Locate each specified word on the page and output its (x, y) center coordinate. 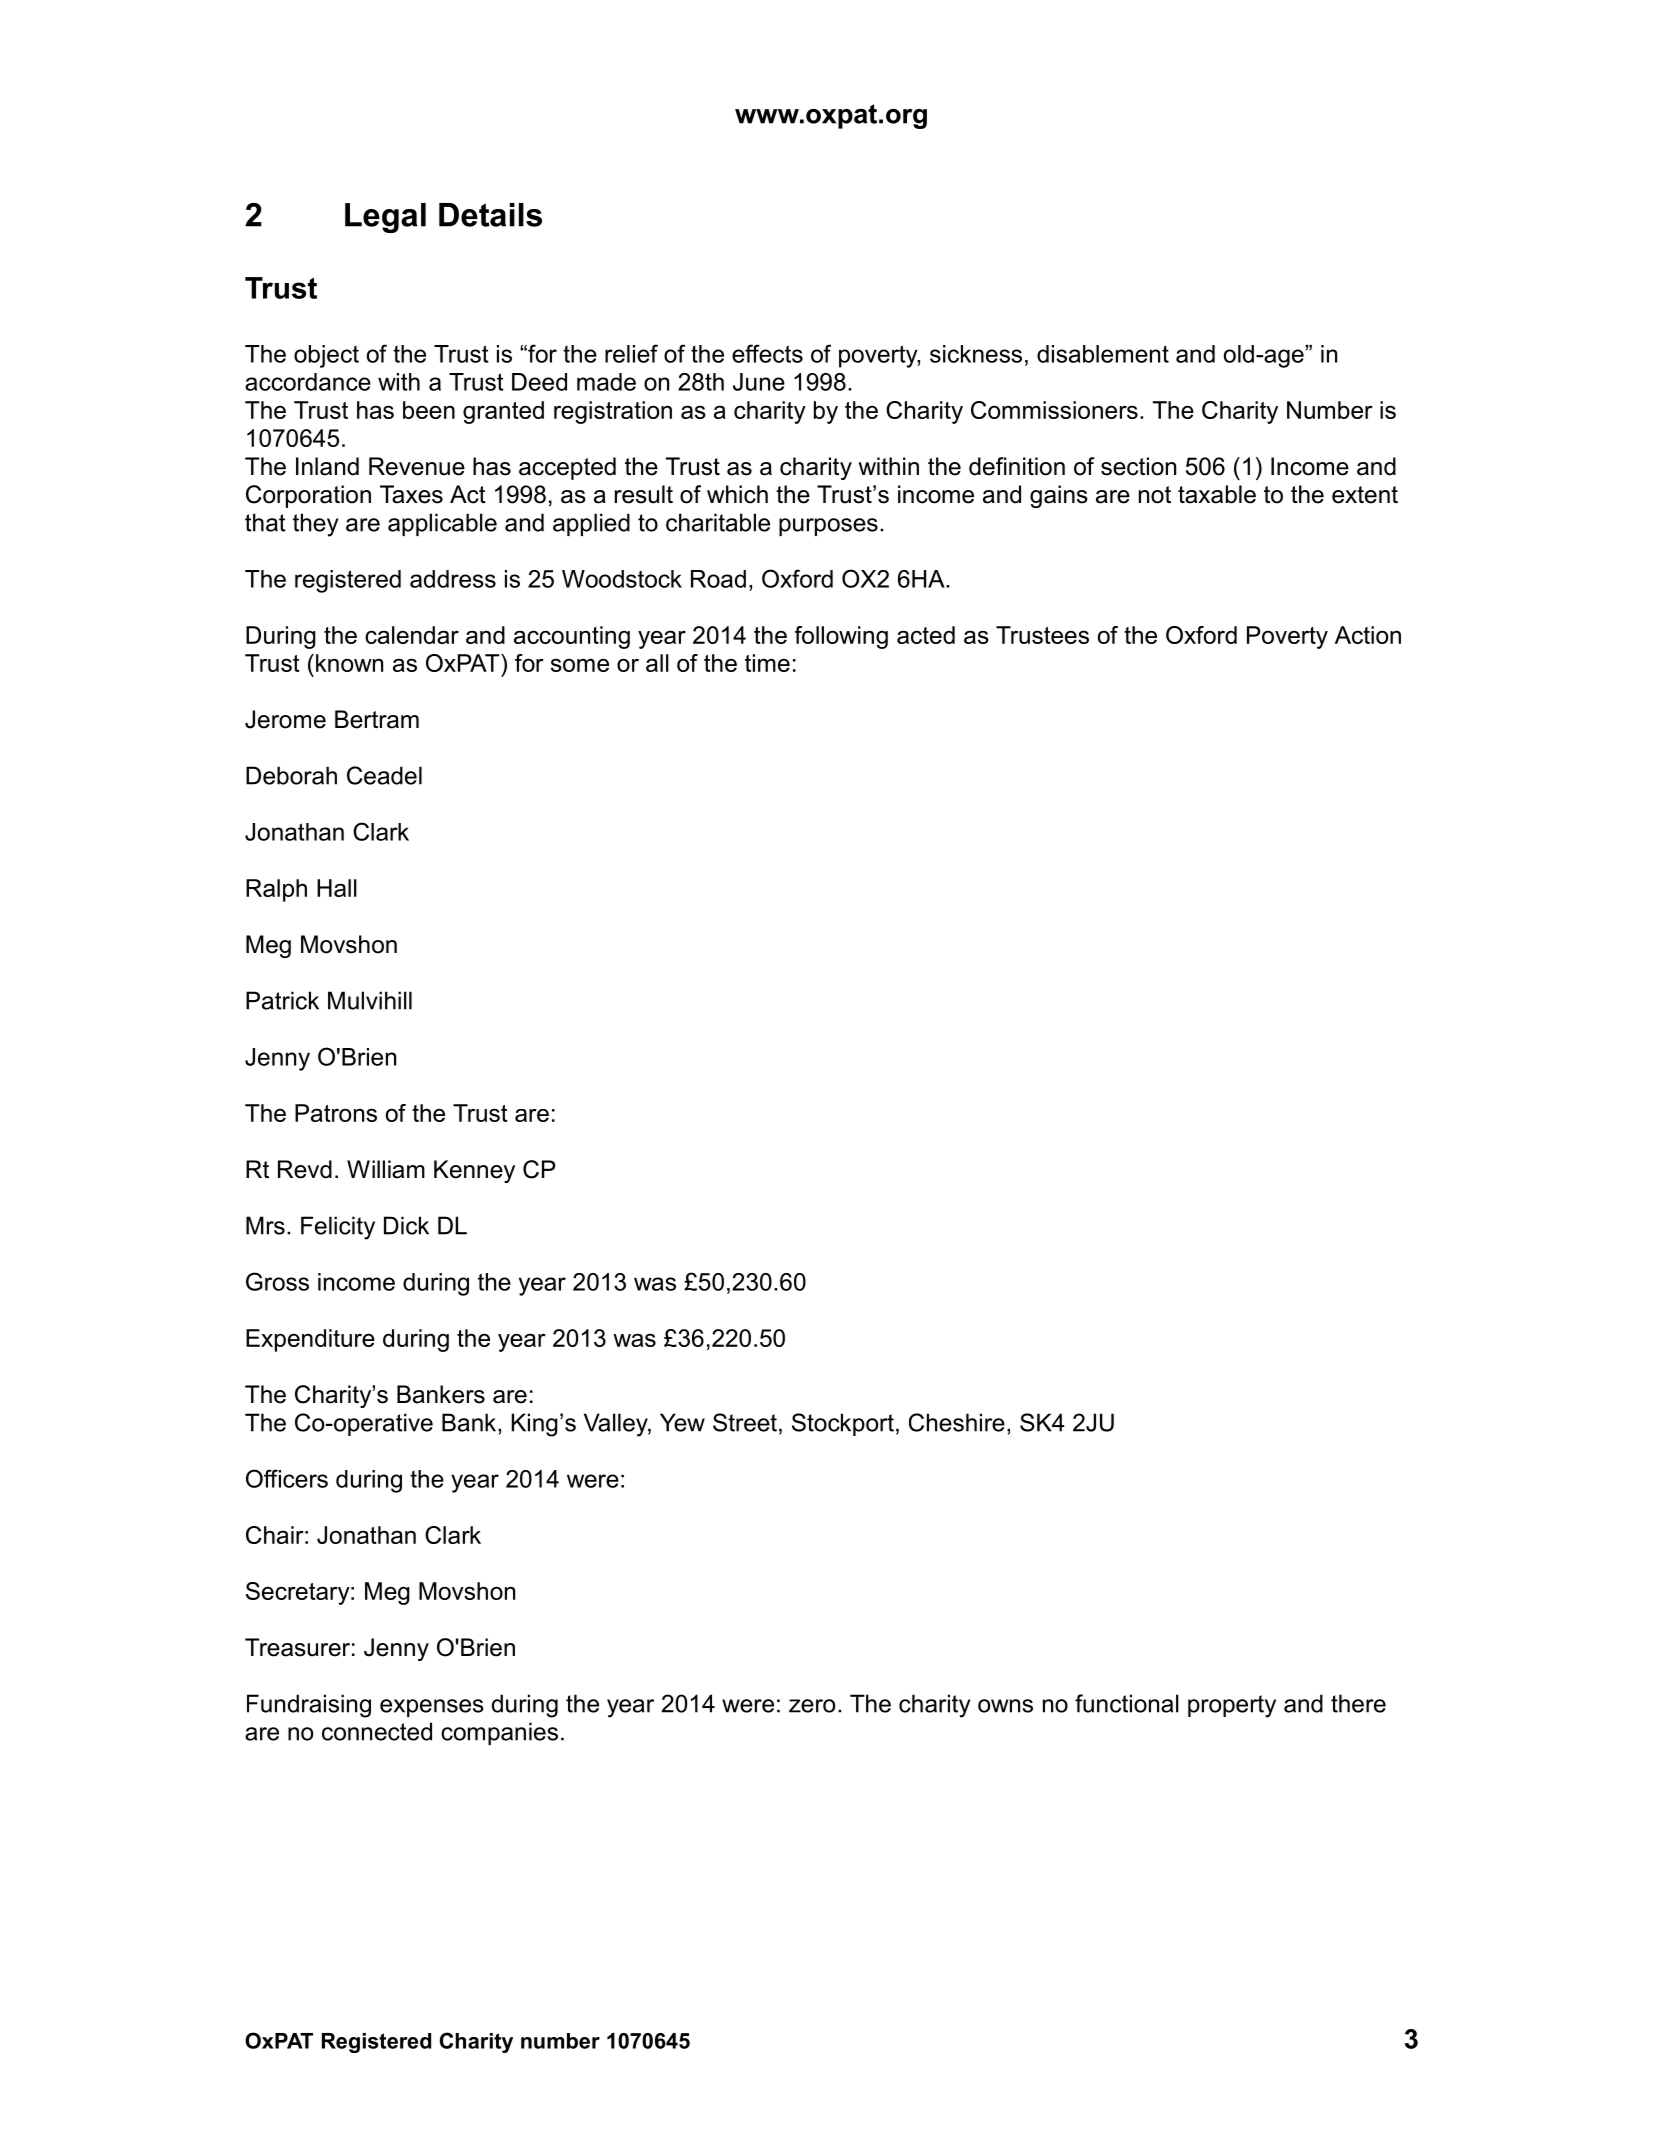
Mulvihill (370, 1000)
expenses (432, 1708)
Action (1368, 635)
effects (767, 353)
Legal (385, 218)
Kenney (474, 1171)
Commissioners (1054, 410)
